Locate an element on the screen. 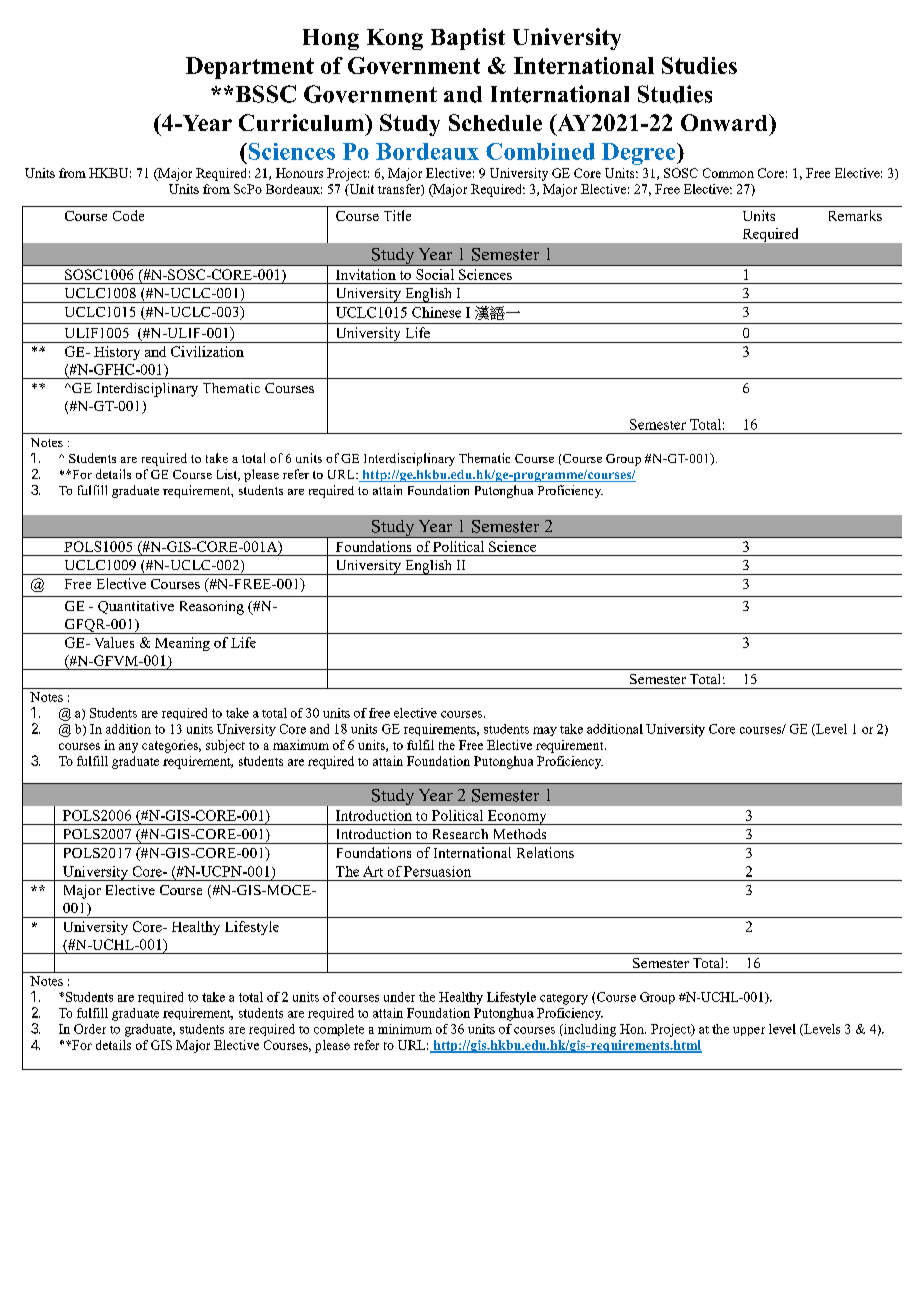 The image size is (924, 1308). Department is located at coordinates (250, 68).
